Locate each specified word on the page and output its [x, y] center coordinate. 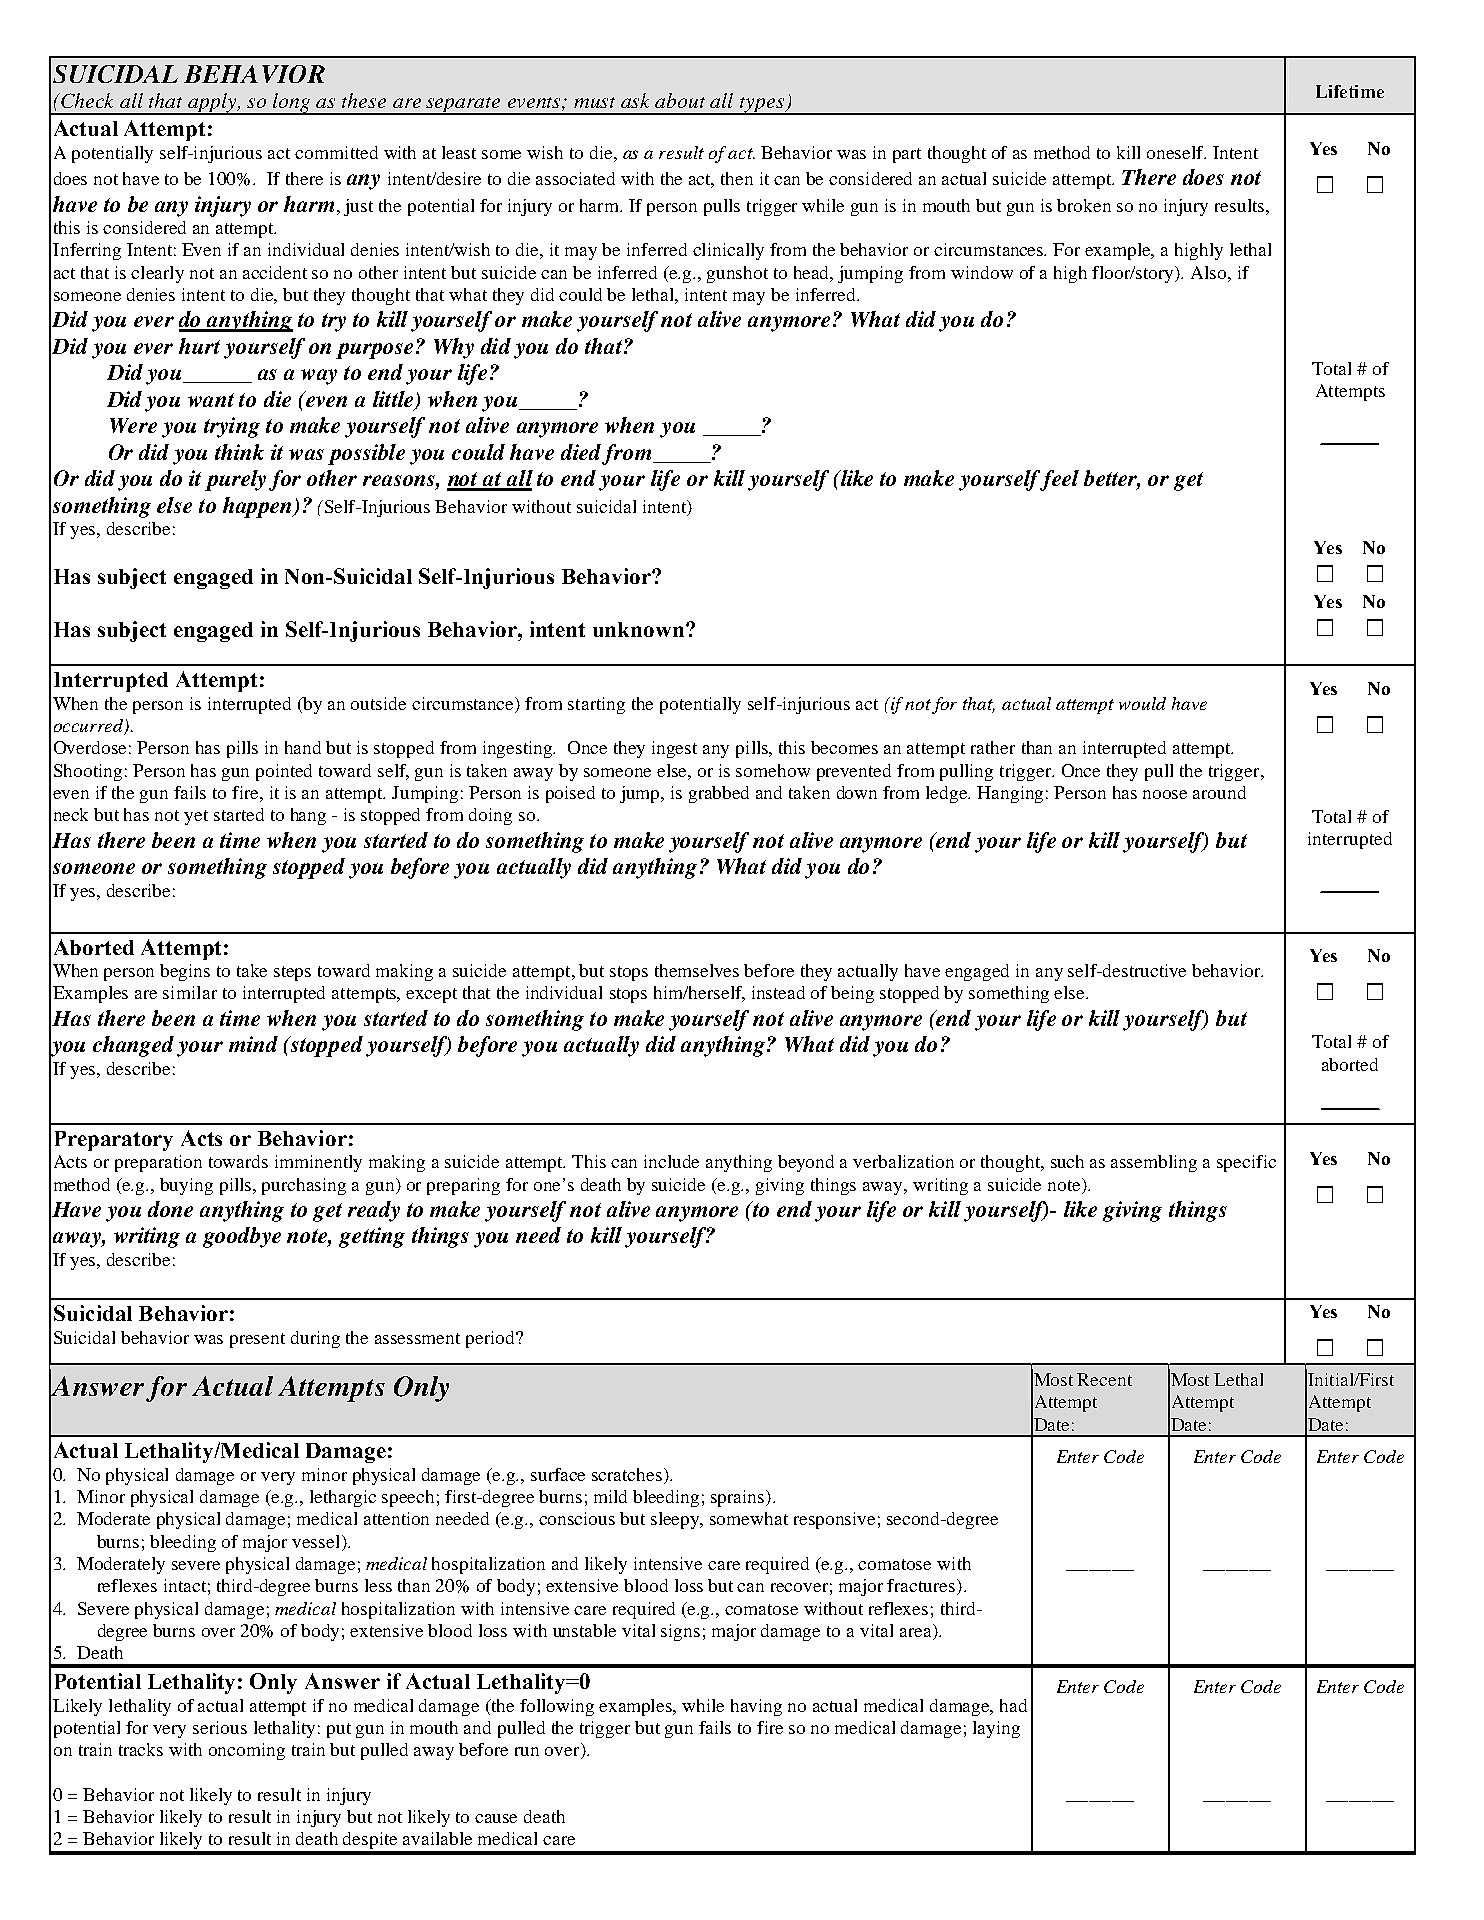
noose [1165, 794]
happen [258, 507]
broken [1084, 205]
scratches [627, 1474]
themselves [697, 970]
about [680, 100]
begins [185, 972]
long [292, 104]
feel [1058, 480]
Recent [1104, 1379]
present [257, 1340]
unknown [640, 629]
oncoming [247, 1751]
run [527, 1751]
